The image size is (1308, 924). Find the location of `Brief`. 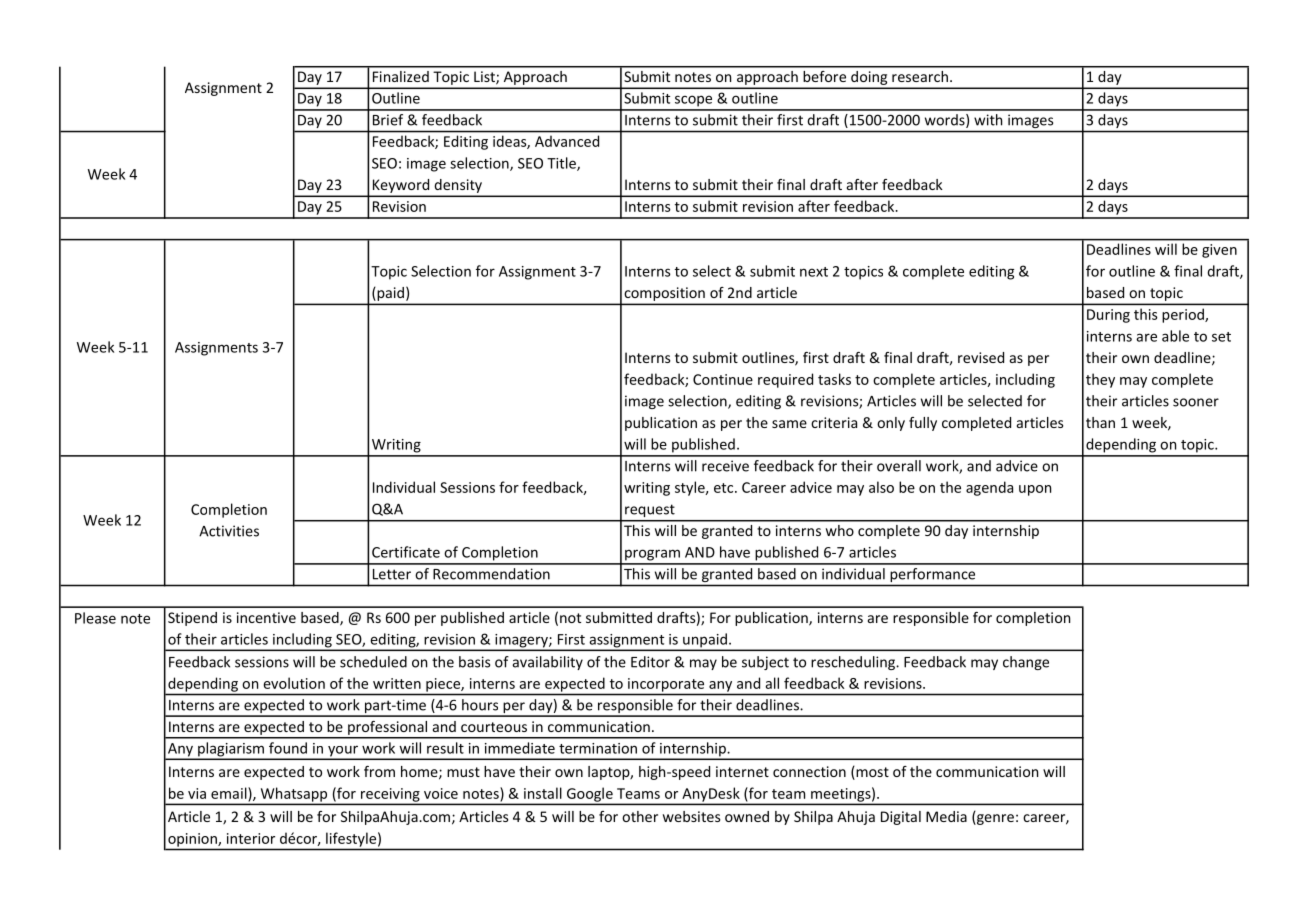

Brief is located at coordinates (388, 120).
